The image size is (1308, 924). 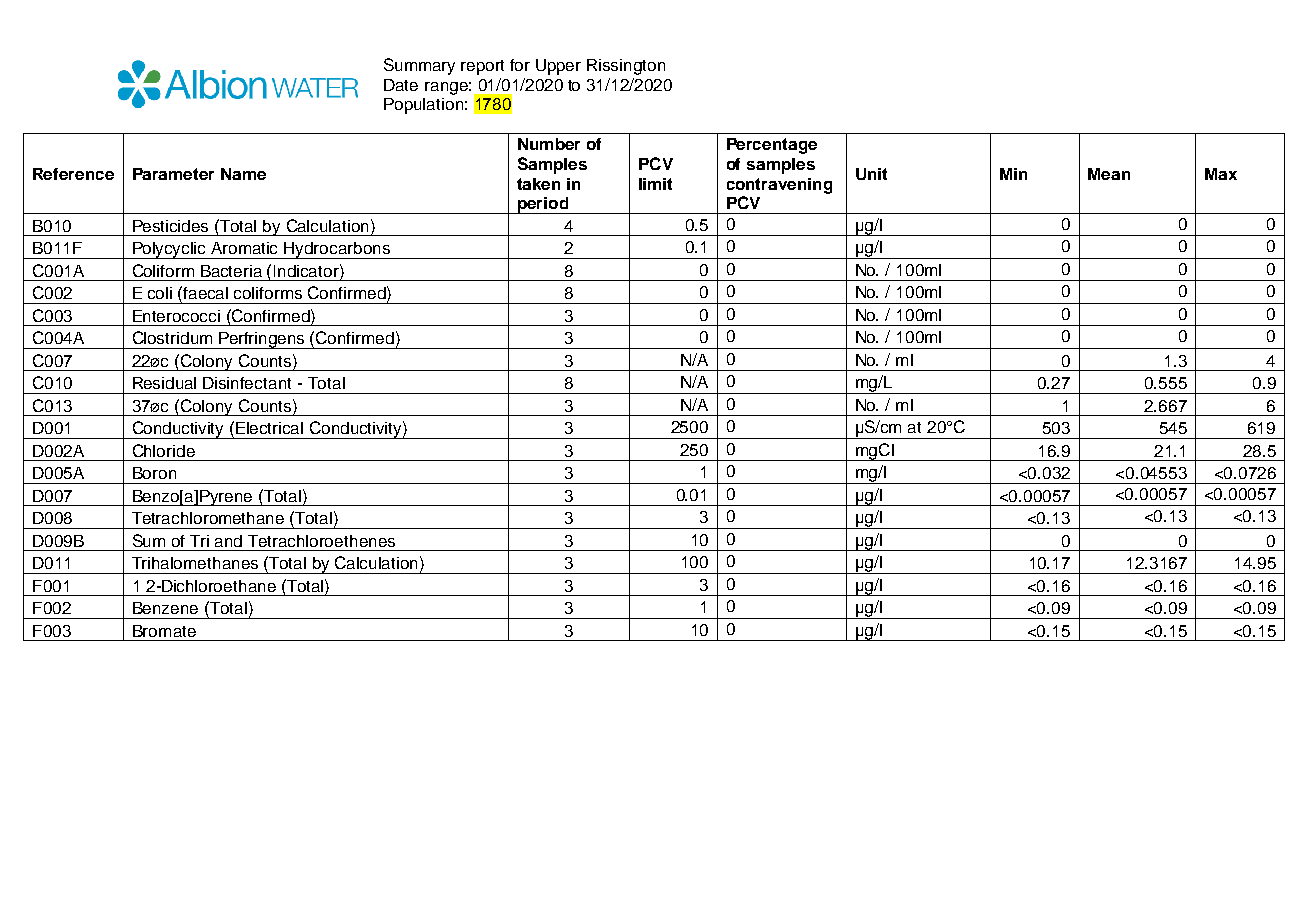 I want to click on Date, so click(x=401, y=85).
